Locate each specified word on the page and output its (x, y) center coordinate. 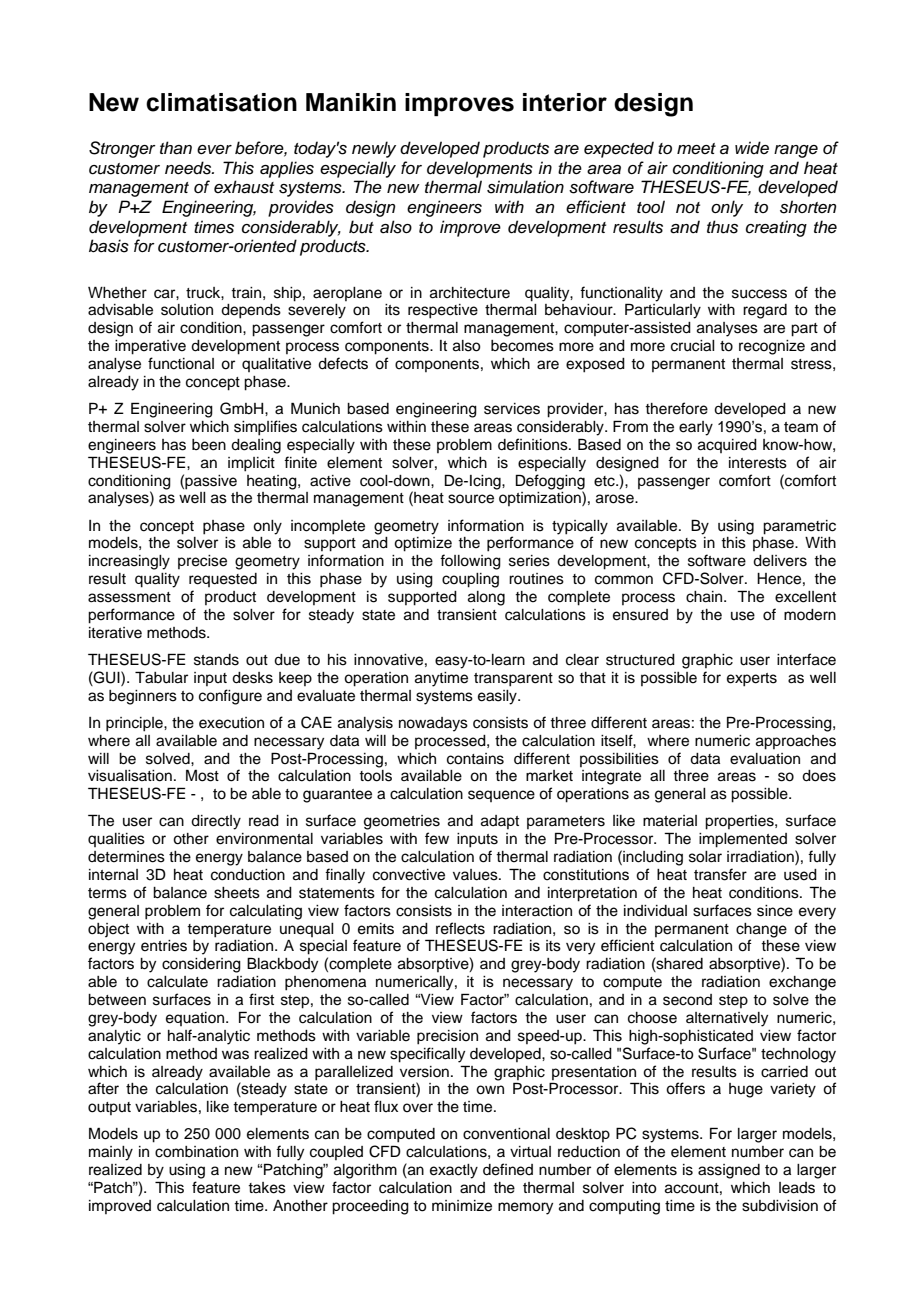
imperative (150, 347)
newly (374, 149)
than (176, 148)
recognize (772, 347)
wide (752, 148)
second (687, 1000)
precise (202, 562)
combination (196, 1152)
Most (202, 775)
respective (443, 311)
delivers (780, 561)
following (470, 562)
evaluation (765, 759)
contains (475, 759)
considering (201, 965)
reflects (460, 928)
